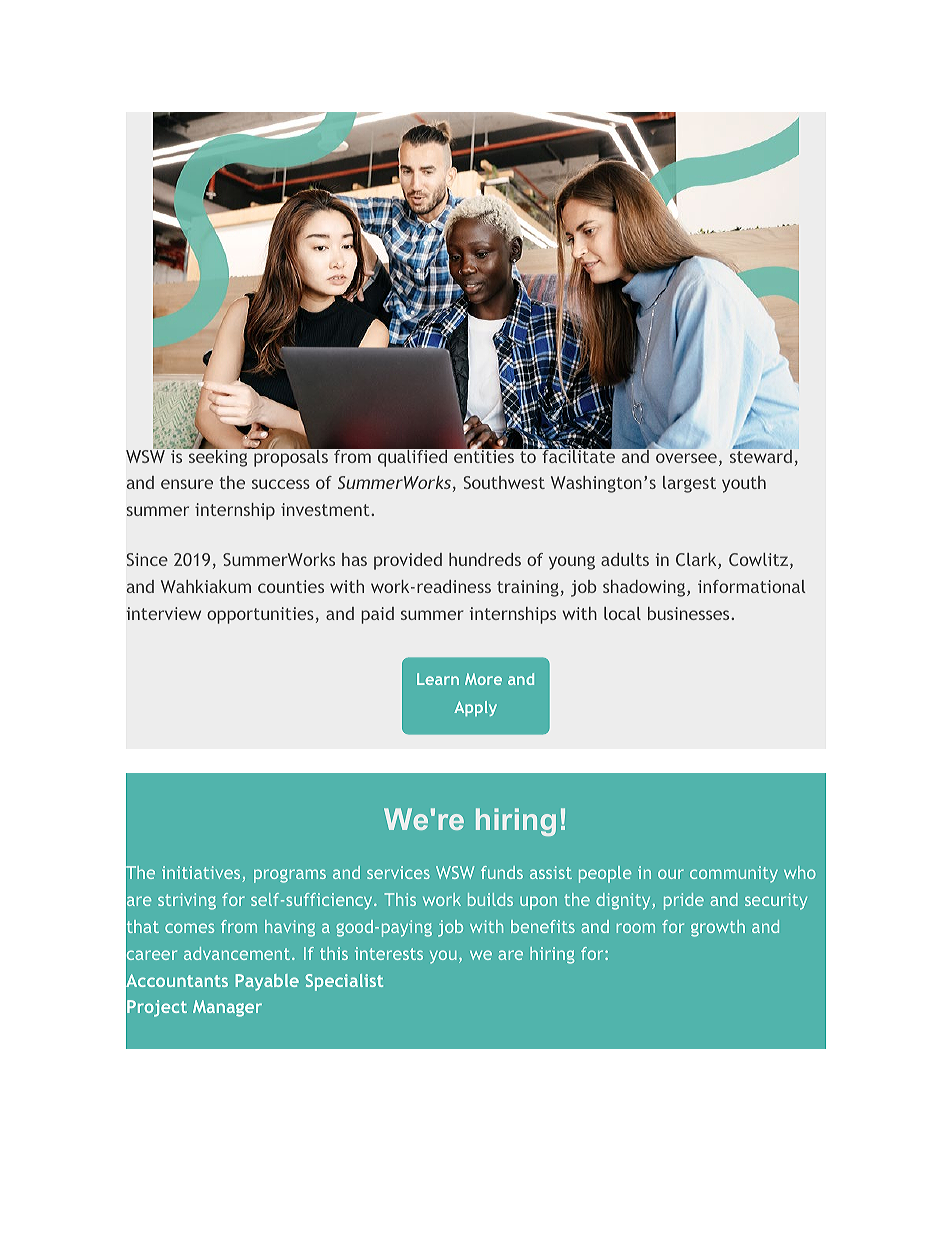  What do you see at coordinates (227, 1008) in the document?
I see `Manager` at bounding box center [227, 1008].
